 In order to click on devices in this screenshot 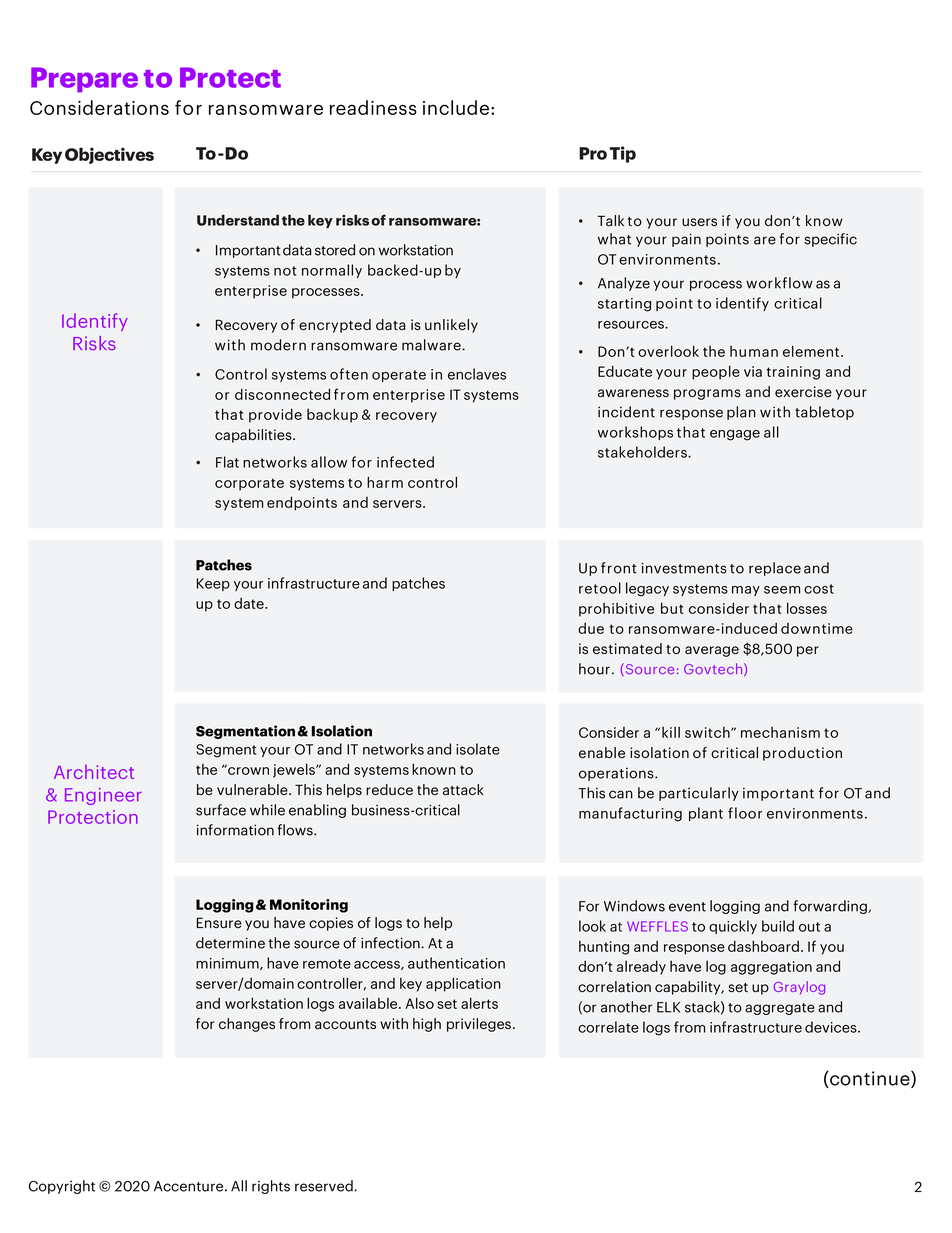, I will do `click(832, 1027)`.
